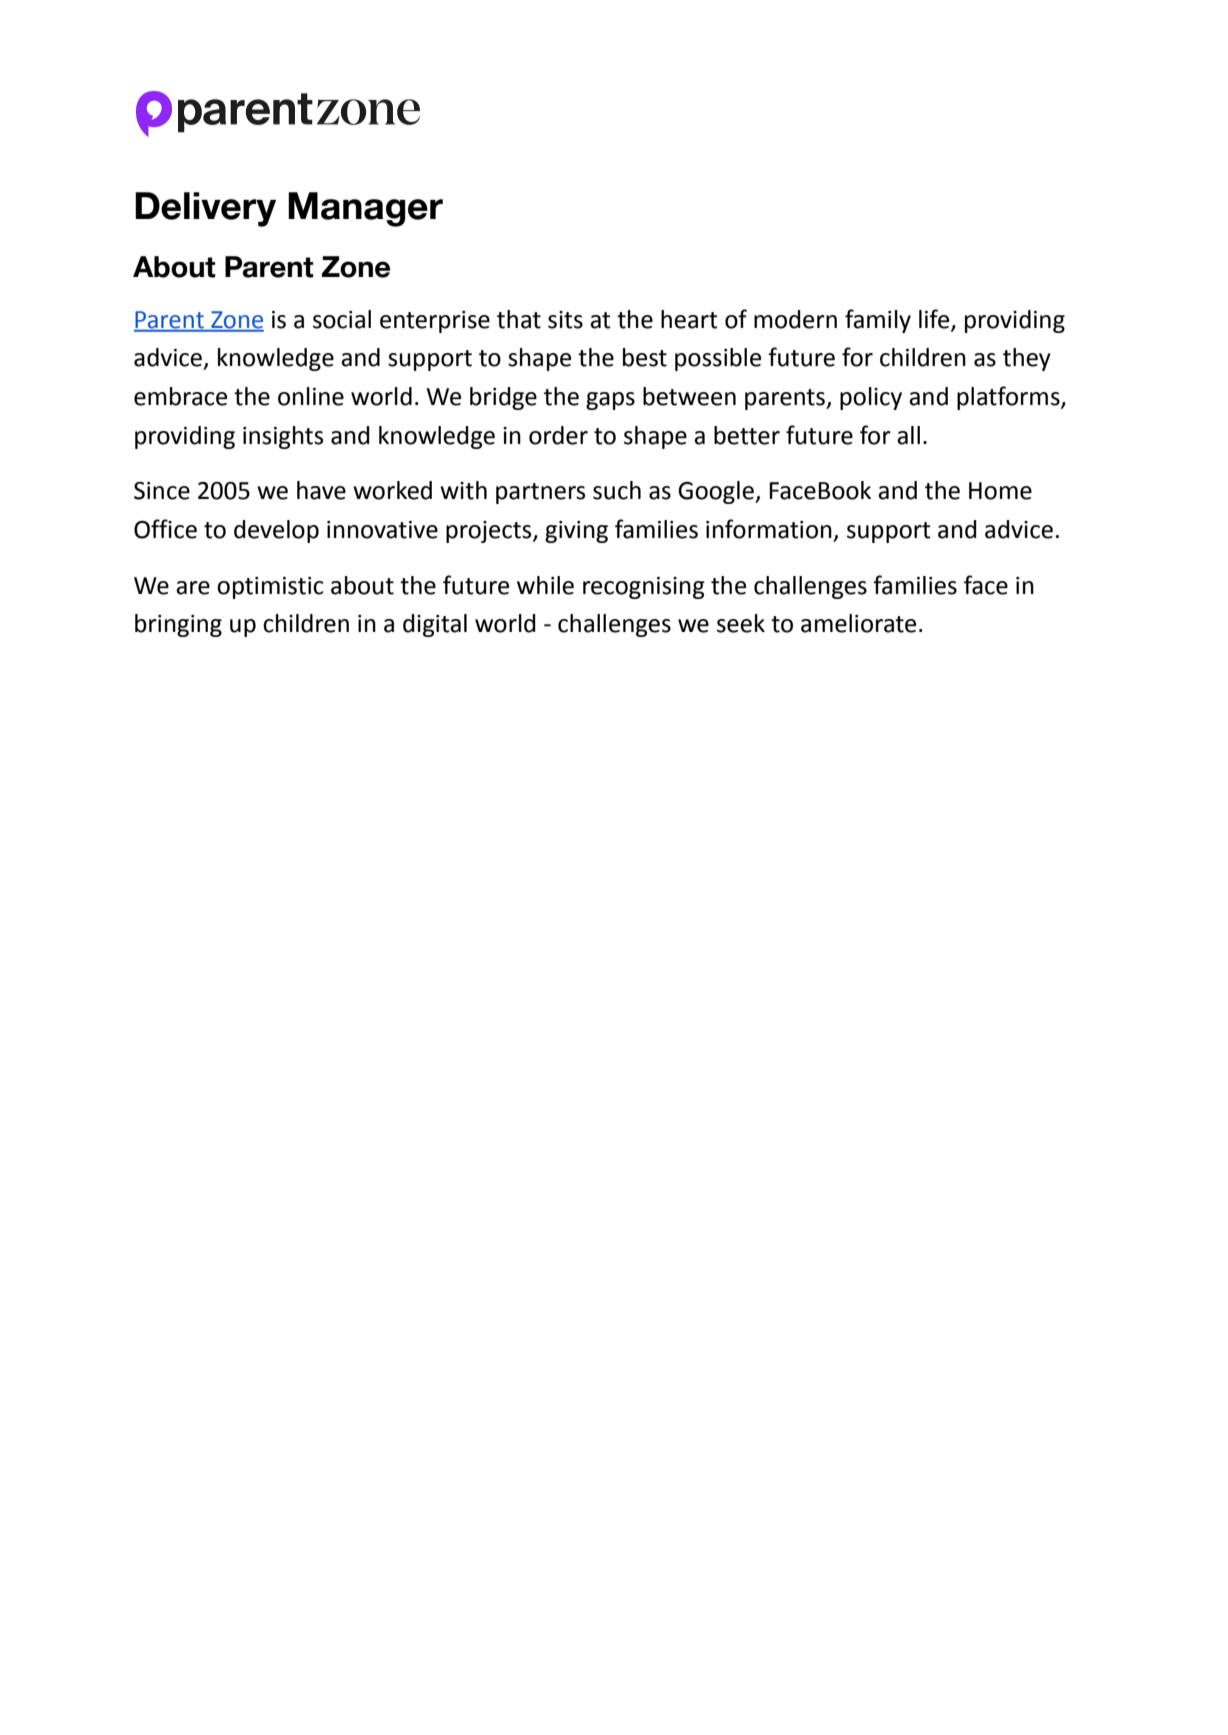  What do you see at coordinates (617, 490) in the document?
I see `such` at bounding box center [617, 490].
